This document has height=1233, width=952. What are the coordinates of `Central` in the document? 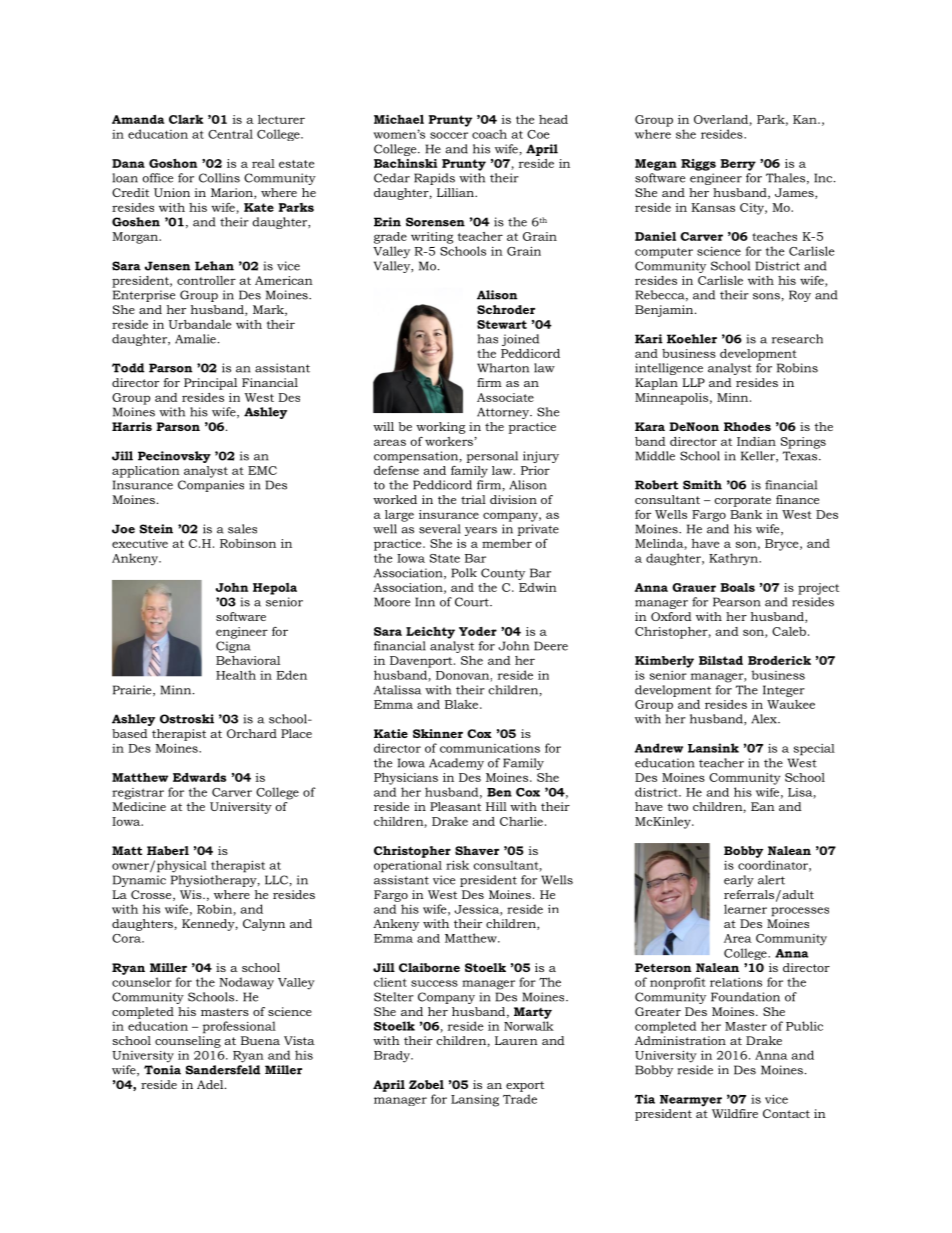 It's located at (230, 134).
